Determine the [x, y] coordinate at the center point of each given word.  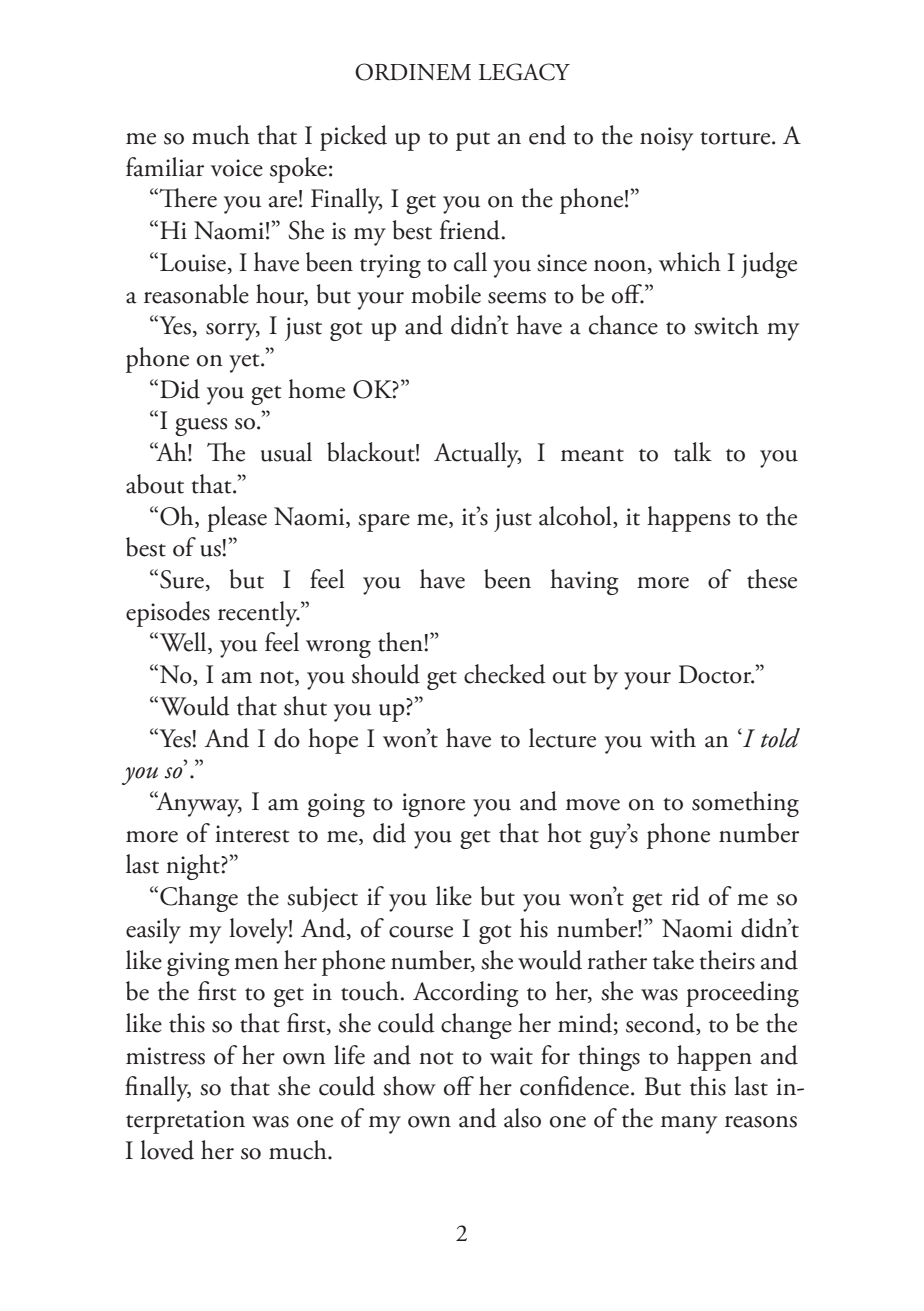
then [401, 642]
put [473, 141]
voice [237, 168]
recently [259, 614]
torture [736, 138]
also [522, 1118]
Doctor [716, 674]
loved [167, 1150]
